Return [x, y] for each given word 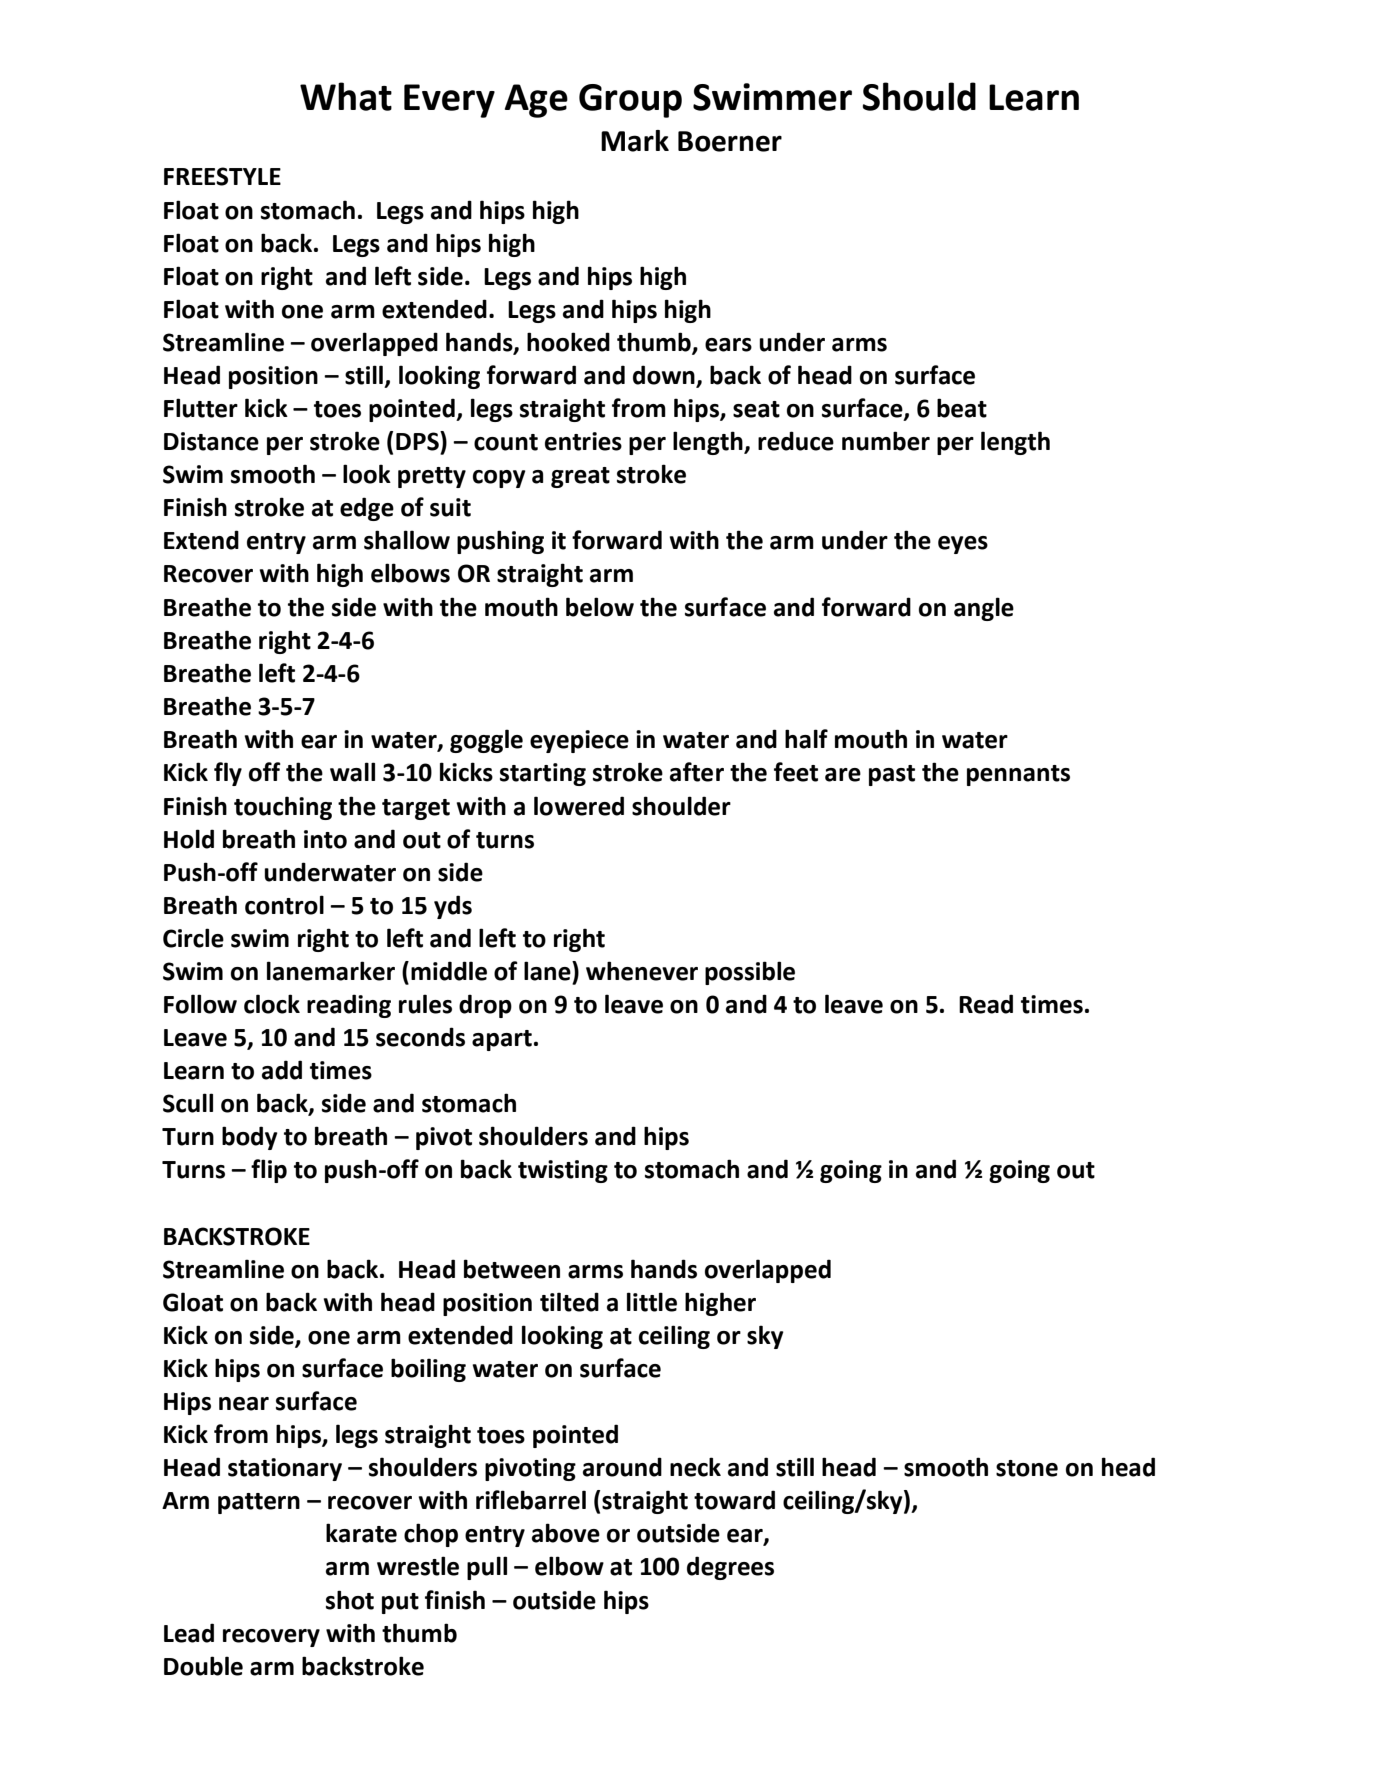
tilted [569, 1302]
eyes [963, 545]
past [892, 775]
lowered [579, 806]
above [566, 1533]
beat [962, 408]
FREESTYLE [222, 176]
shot [350, 1600]
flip [269, 1171]
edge [367, 509]
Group [630, 101]
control [284, 905]
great [580, 477]
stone [1027, 1468]
